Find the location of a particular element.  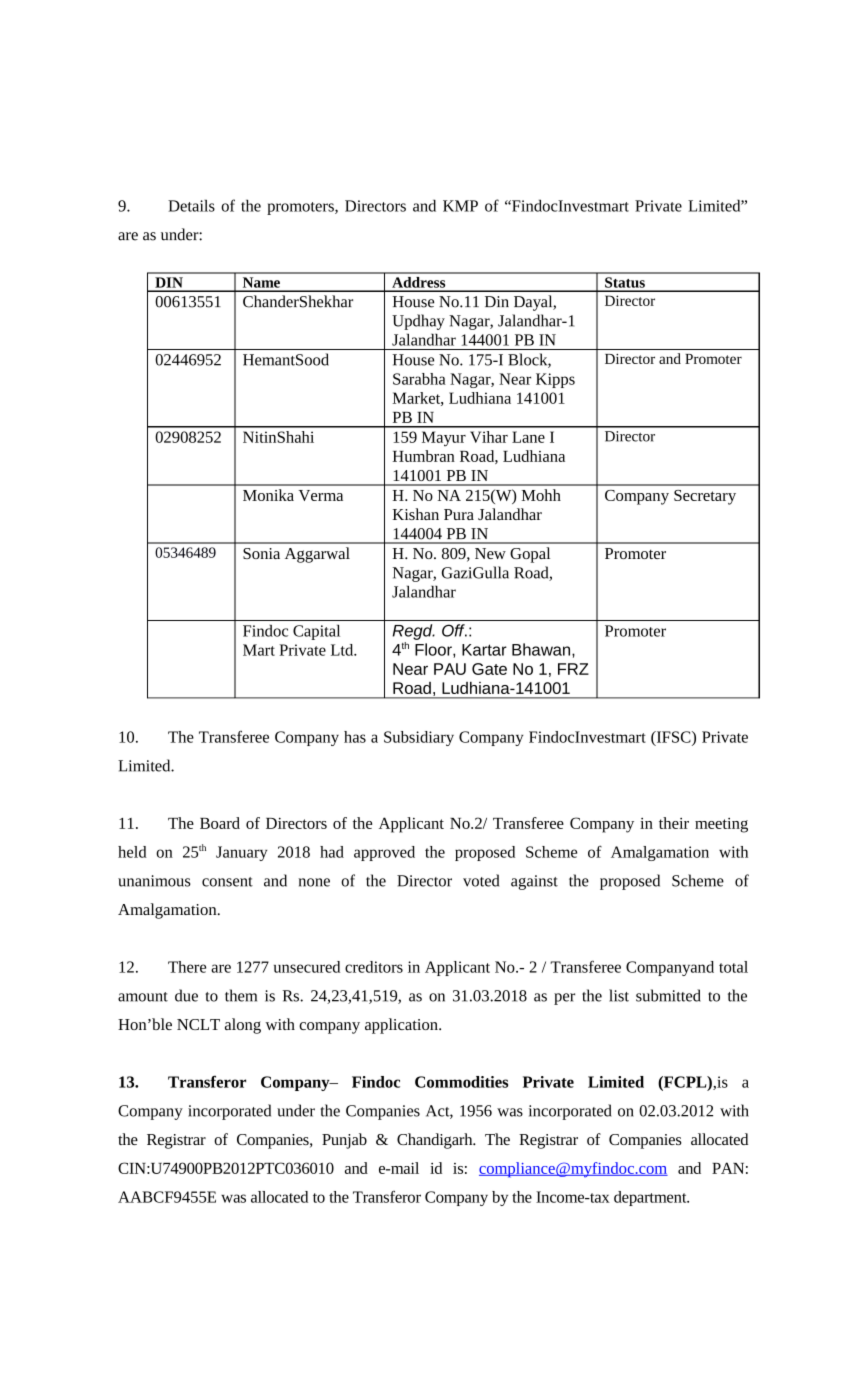

application is located at coordinates (402, 1026).
